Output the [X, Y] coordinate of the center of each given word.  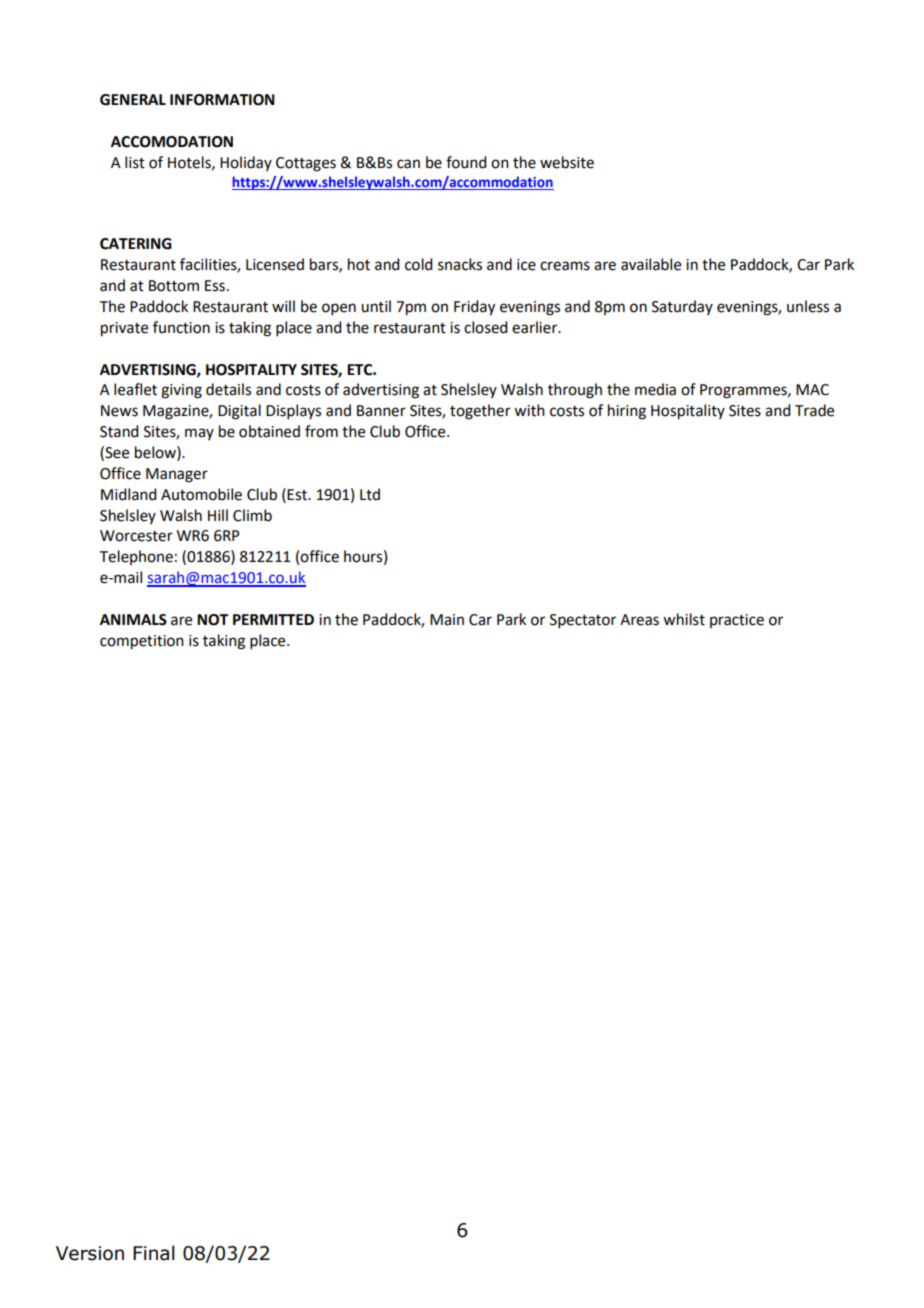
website [567, 162]
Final [153, 1253]
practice [737, 621]
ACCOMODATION [172, 142]
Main [447, 620]
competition [142, 642]
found [466, 162]
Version [90, 1253]
